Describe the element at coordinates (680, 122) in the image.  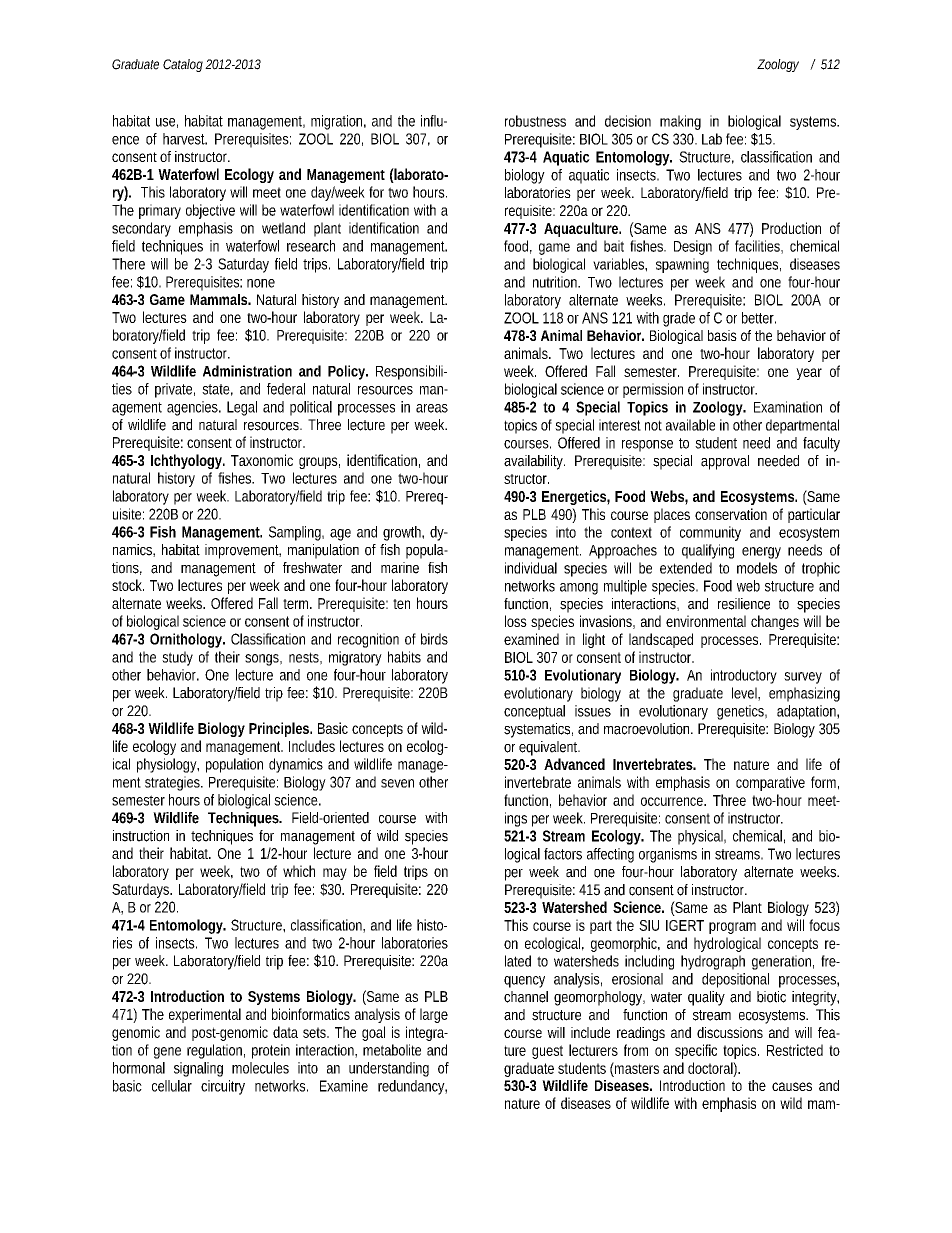
I see `making` at that location.
